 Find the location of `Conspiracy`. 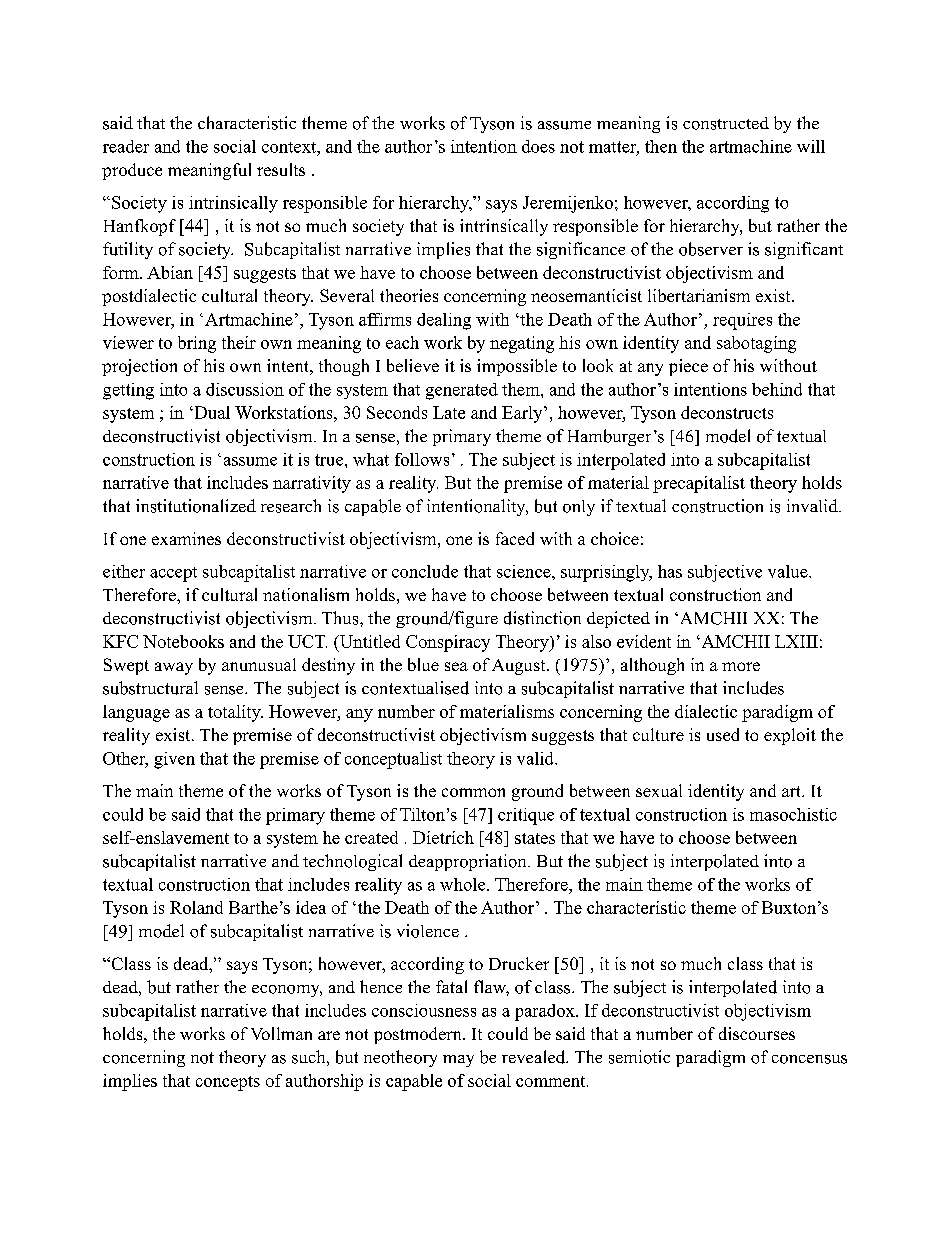

Conspiracy is located at coordinates (448, 643).
